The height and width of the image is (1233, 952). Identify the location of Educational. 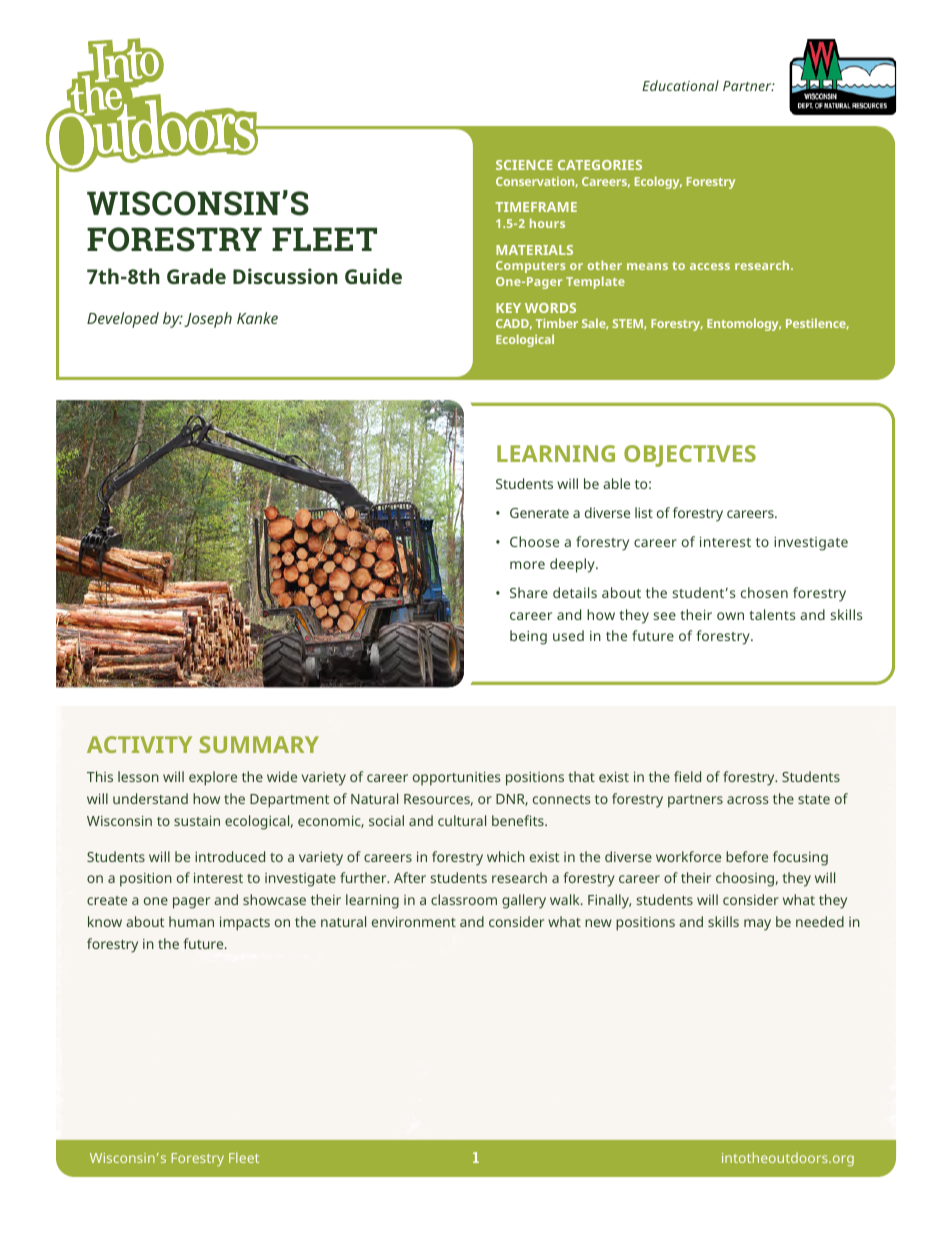
(680, 85).
